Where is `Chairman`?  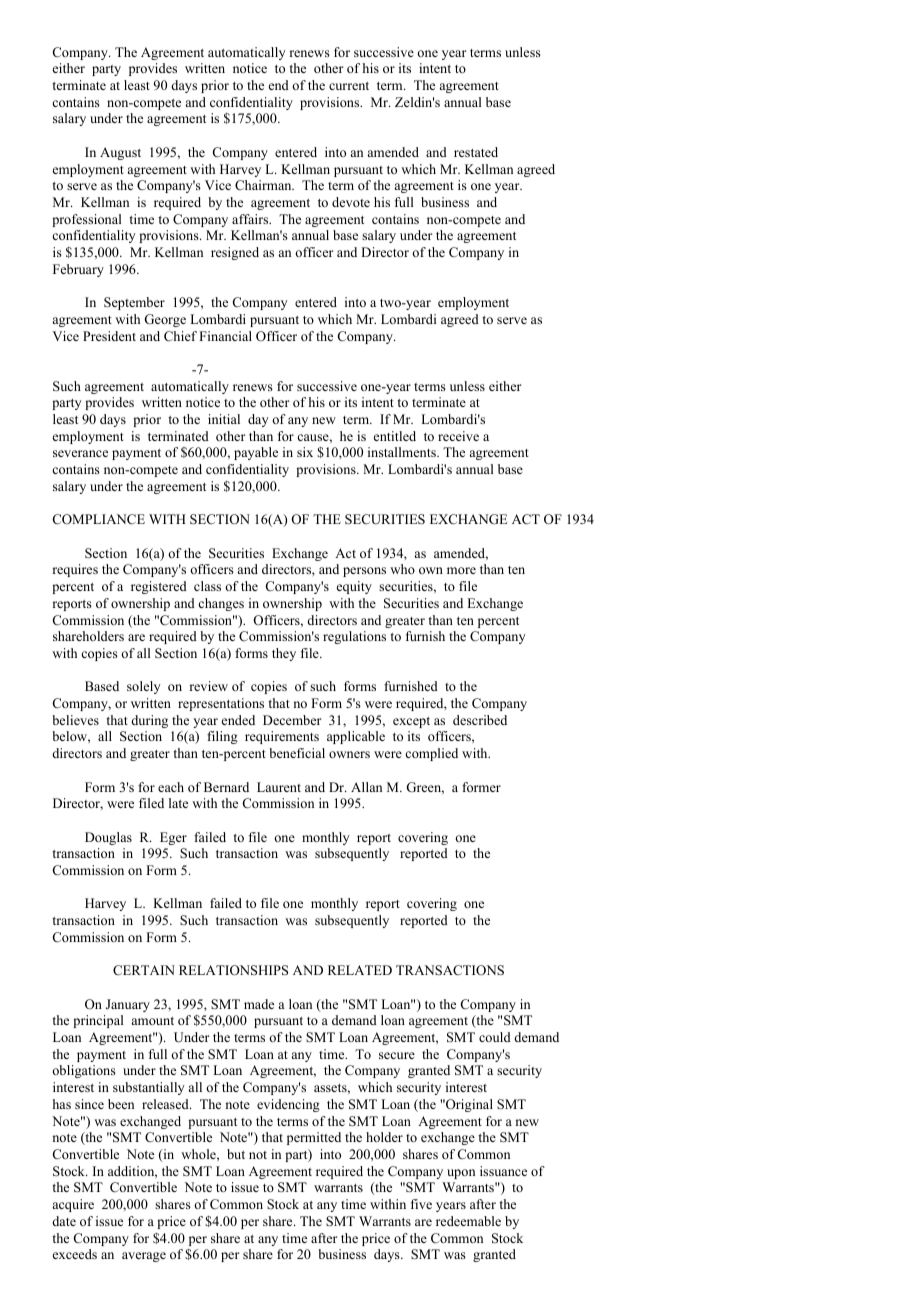 Chairman is located at coordinates (264, 185).
